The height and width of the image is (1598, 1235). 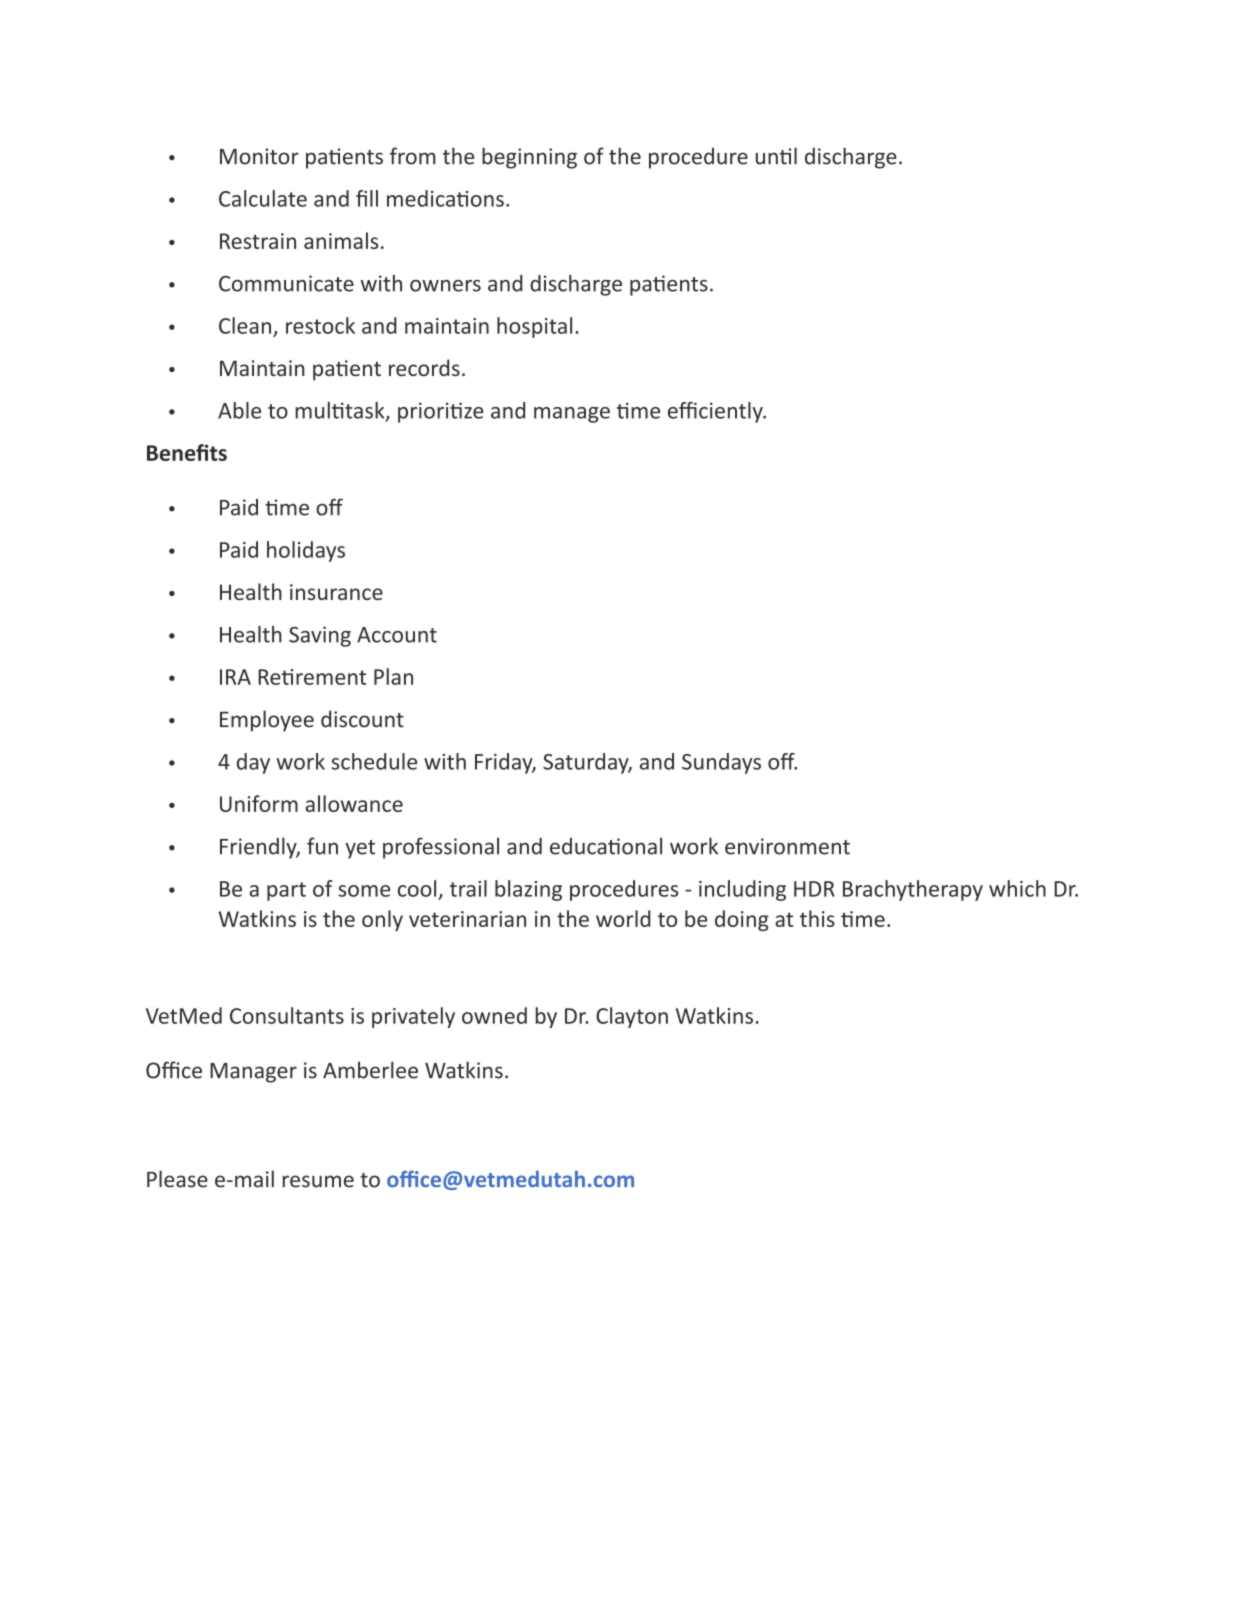 I want to click on Sundays, so click(x=721, y=763).
